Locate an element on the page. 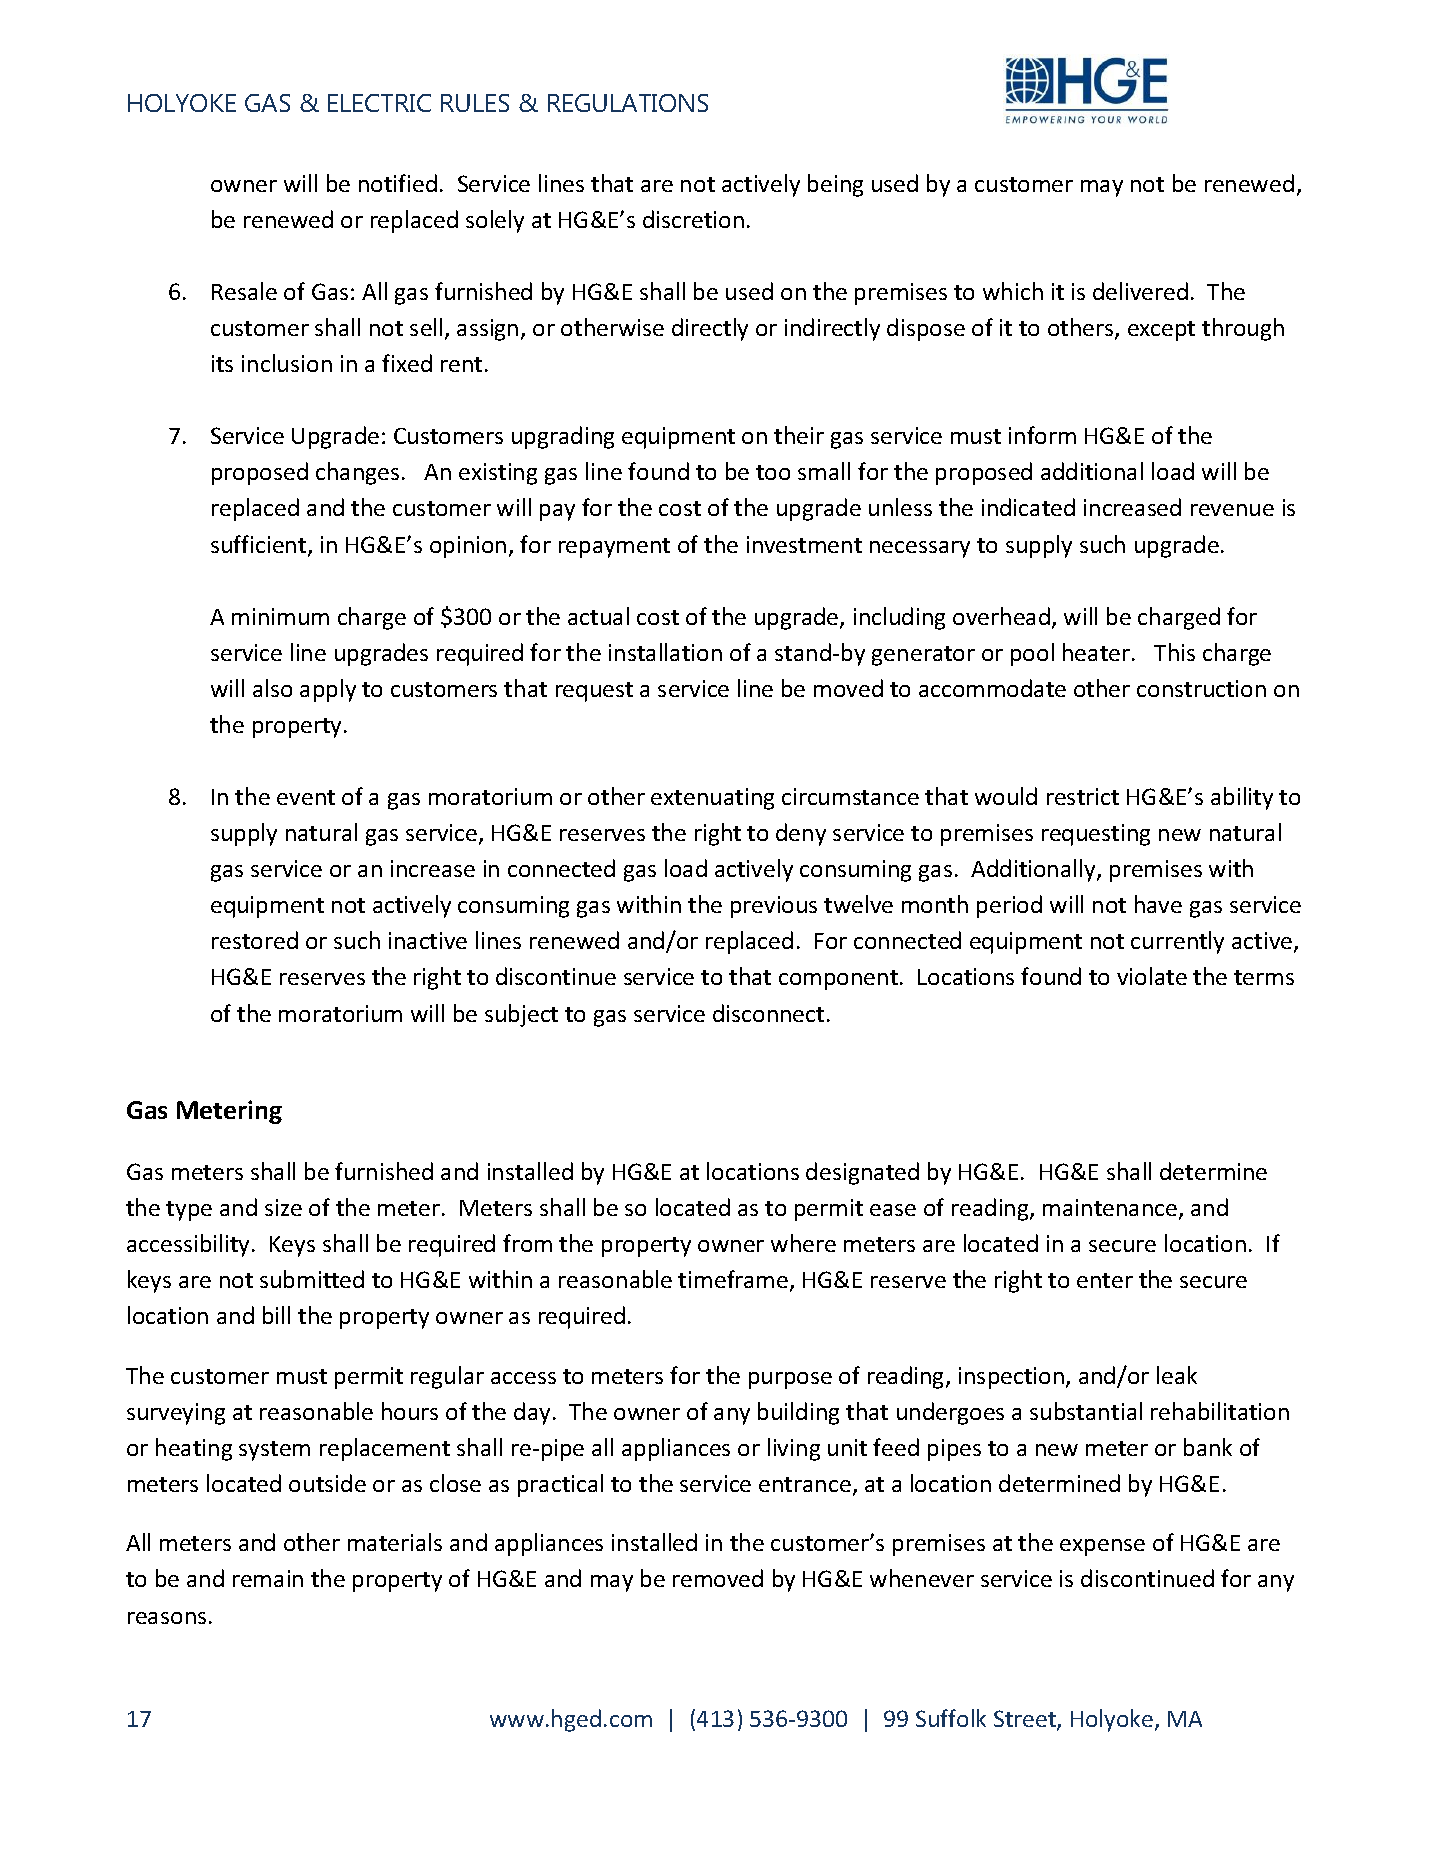  delivered is located at coordinates (1140, 291).
